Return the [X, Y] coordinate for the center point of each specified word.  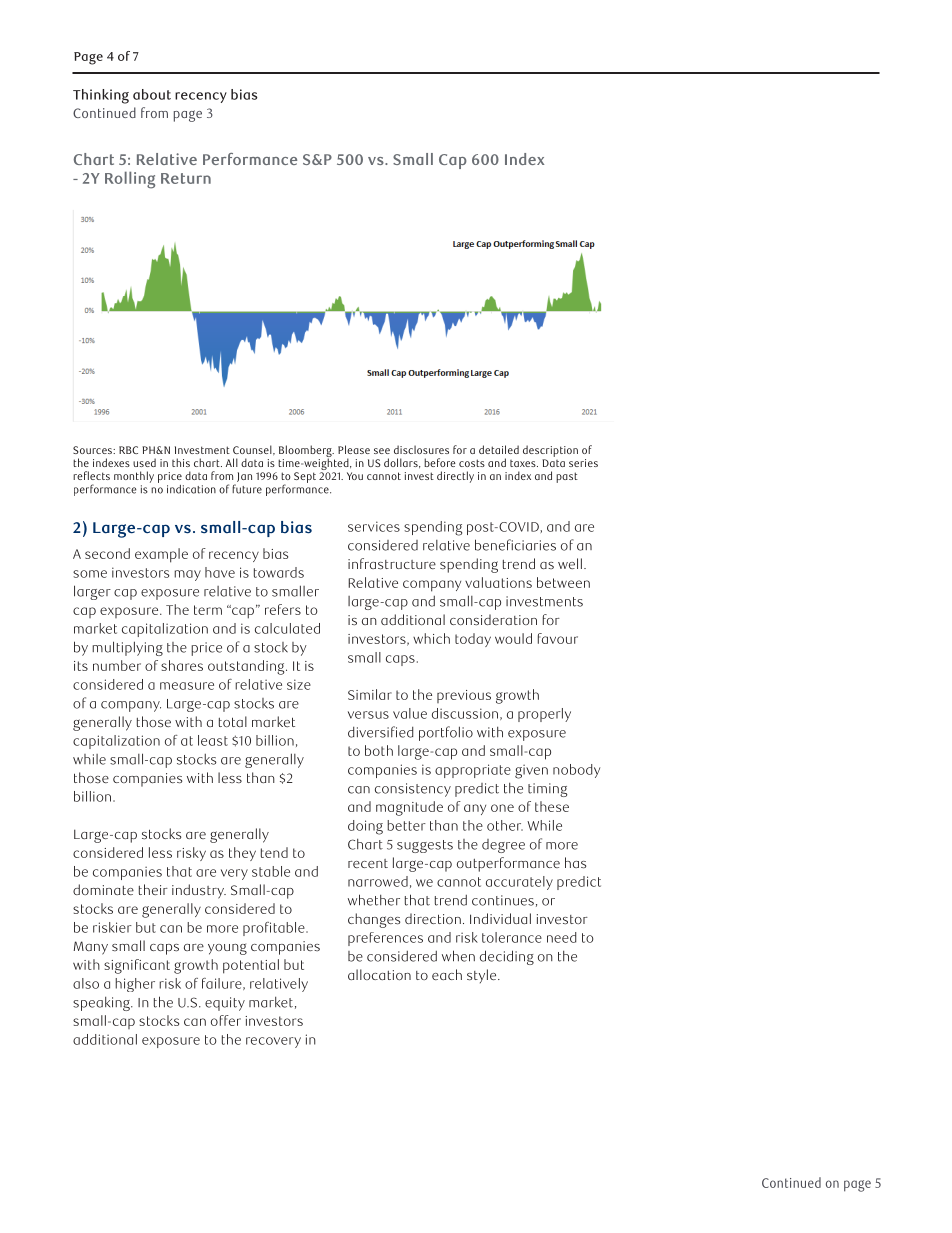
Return [186, 178]
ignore [590, 73]
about [152, 94]
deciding [507, 957]
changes [374, 920]
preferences [385, 939]
